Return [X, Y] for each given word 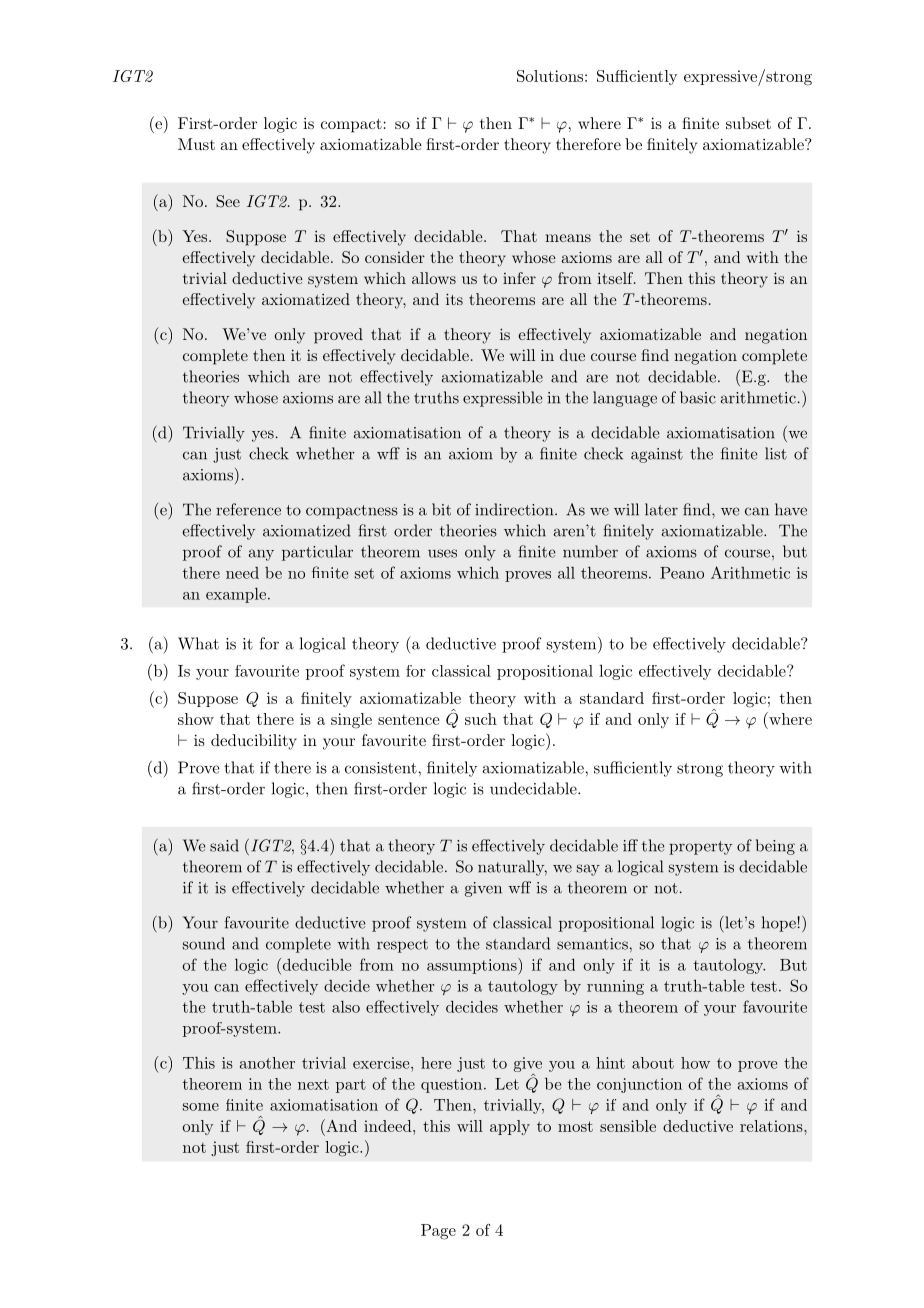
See [228, 201]
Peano [682, 573]
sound [204, 943]
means [568, 238]
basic [698, 397]
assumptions [473, 966]
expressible [503, 399]
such [481, 719]
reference [248, 509]
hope [780, 924]
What [198, 643]
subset [748, 123]
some [201, 1107]
